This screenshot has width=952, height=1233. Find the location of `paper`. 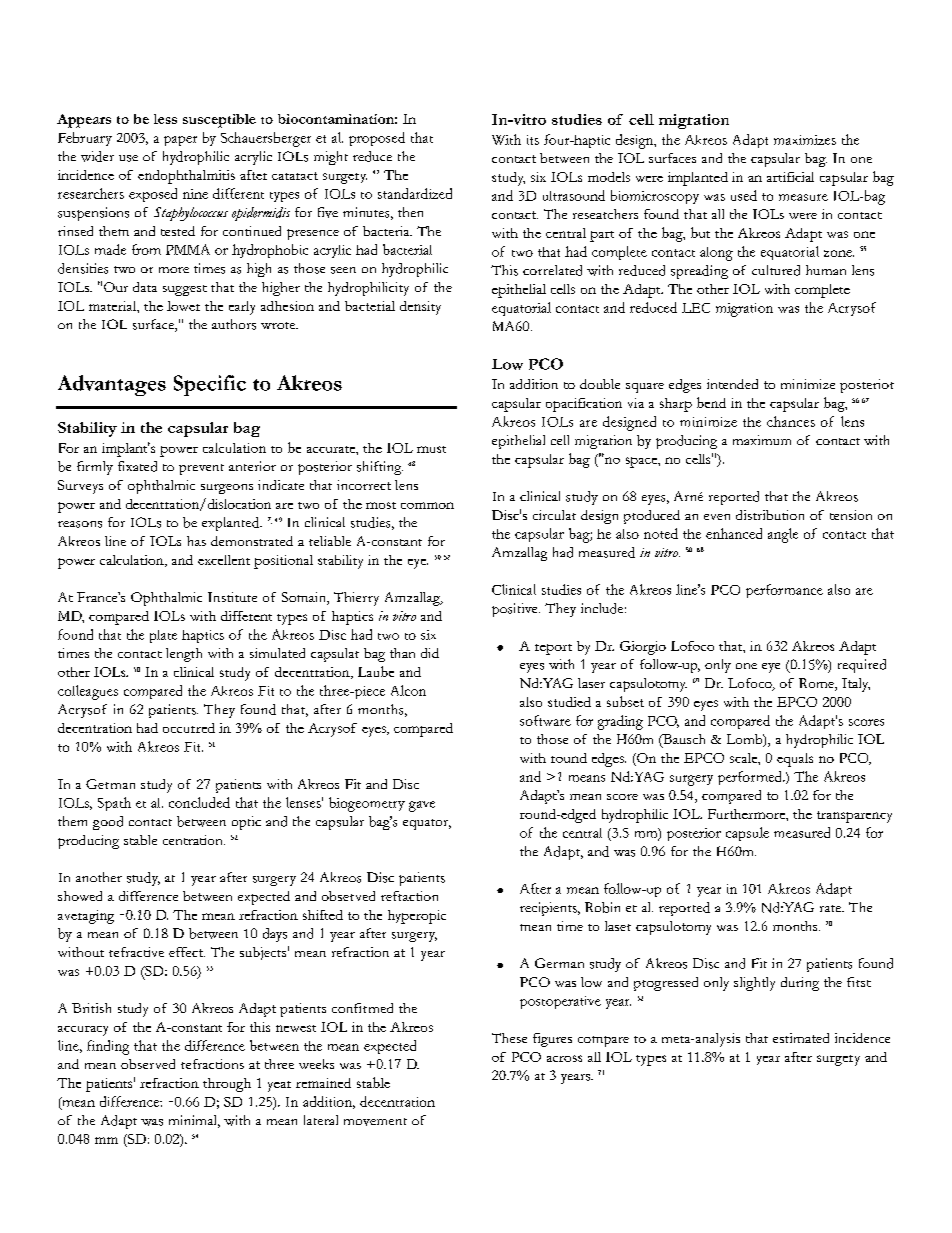

paper is located at coordinates (180, 141).
